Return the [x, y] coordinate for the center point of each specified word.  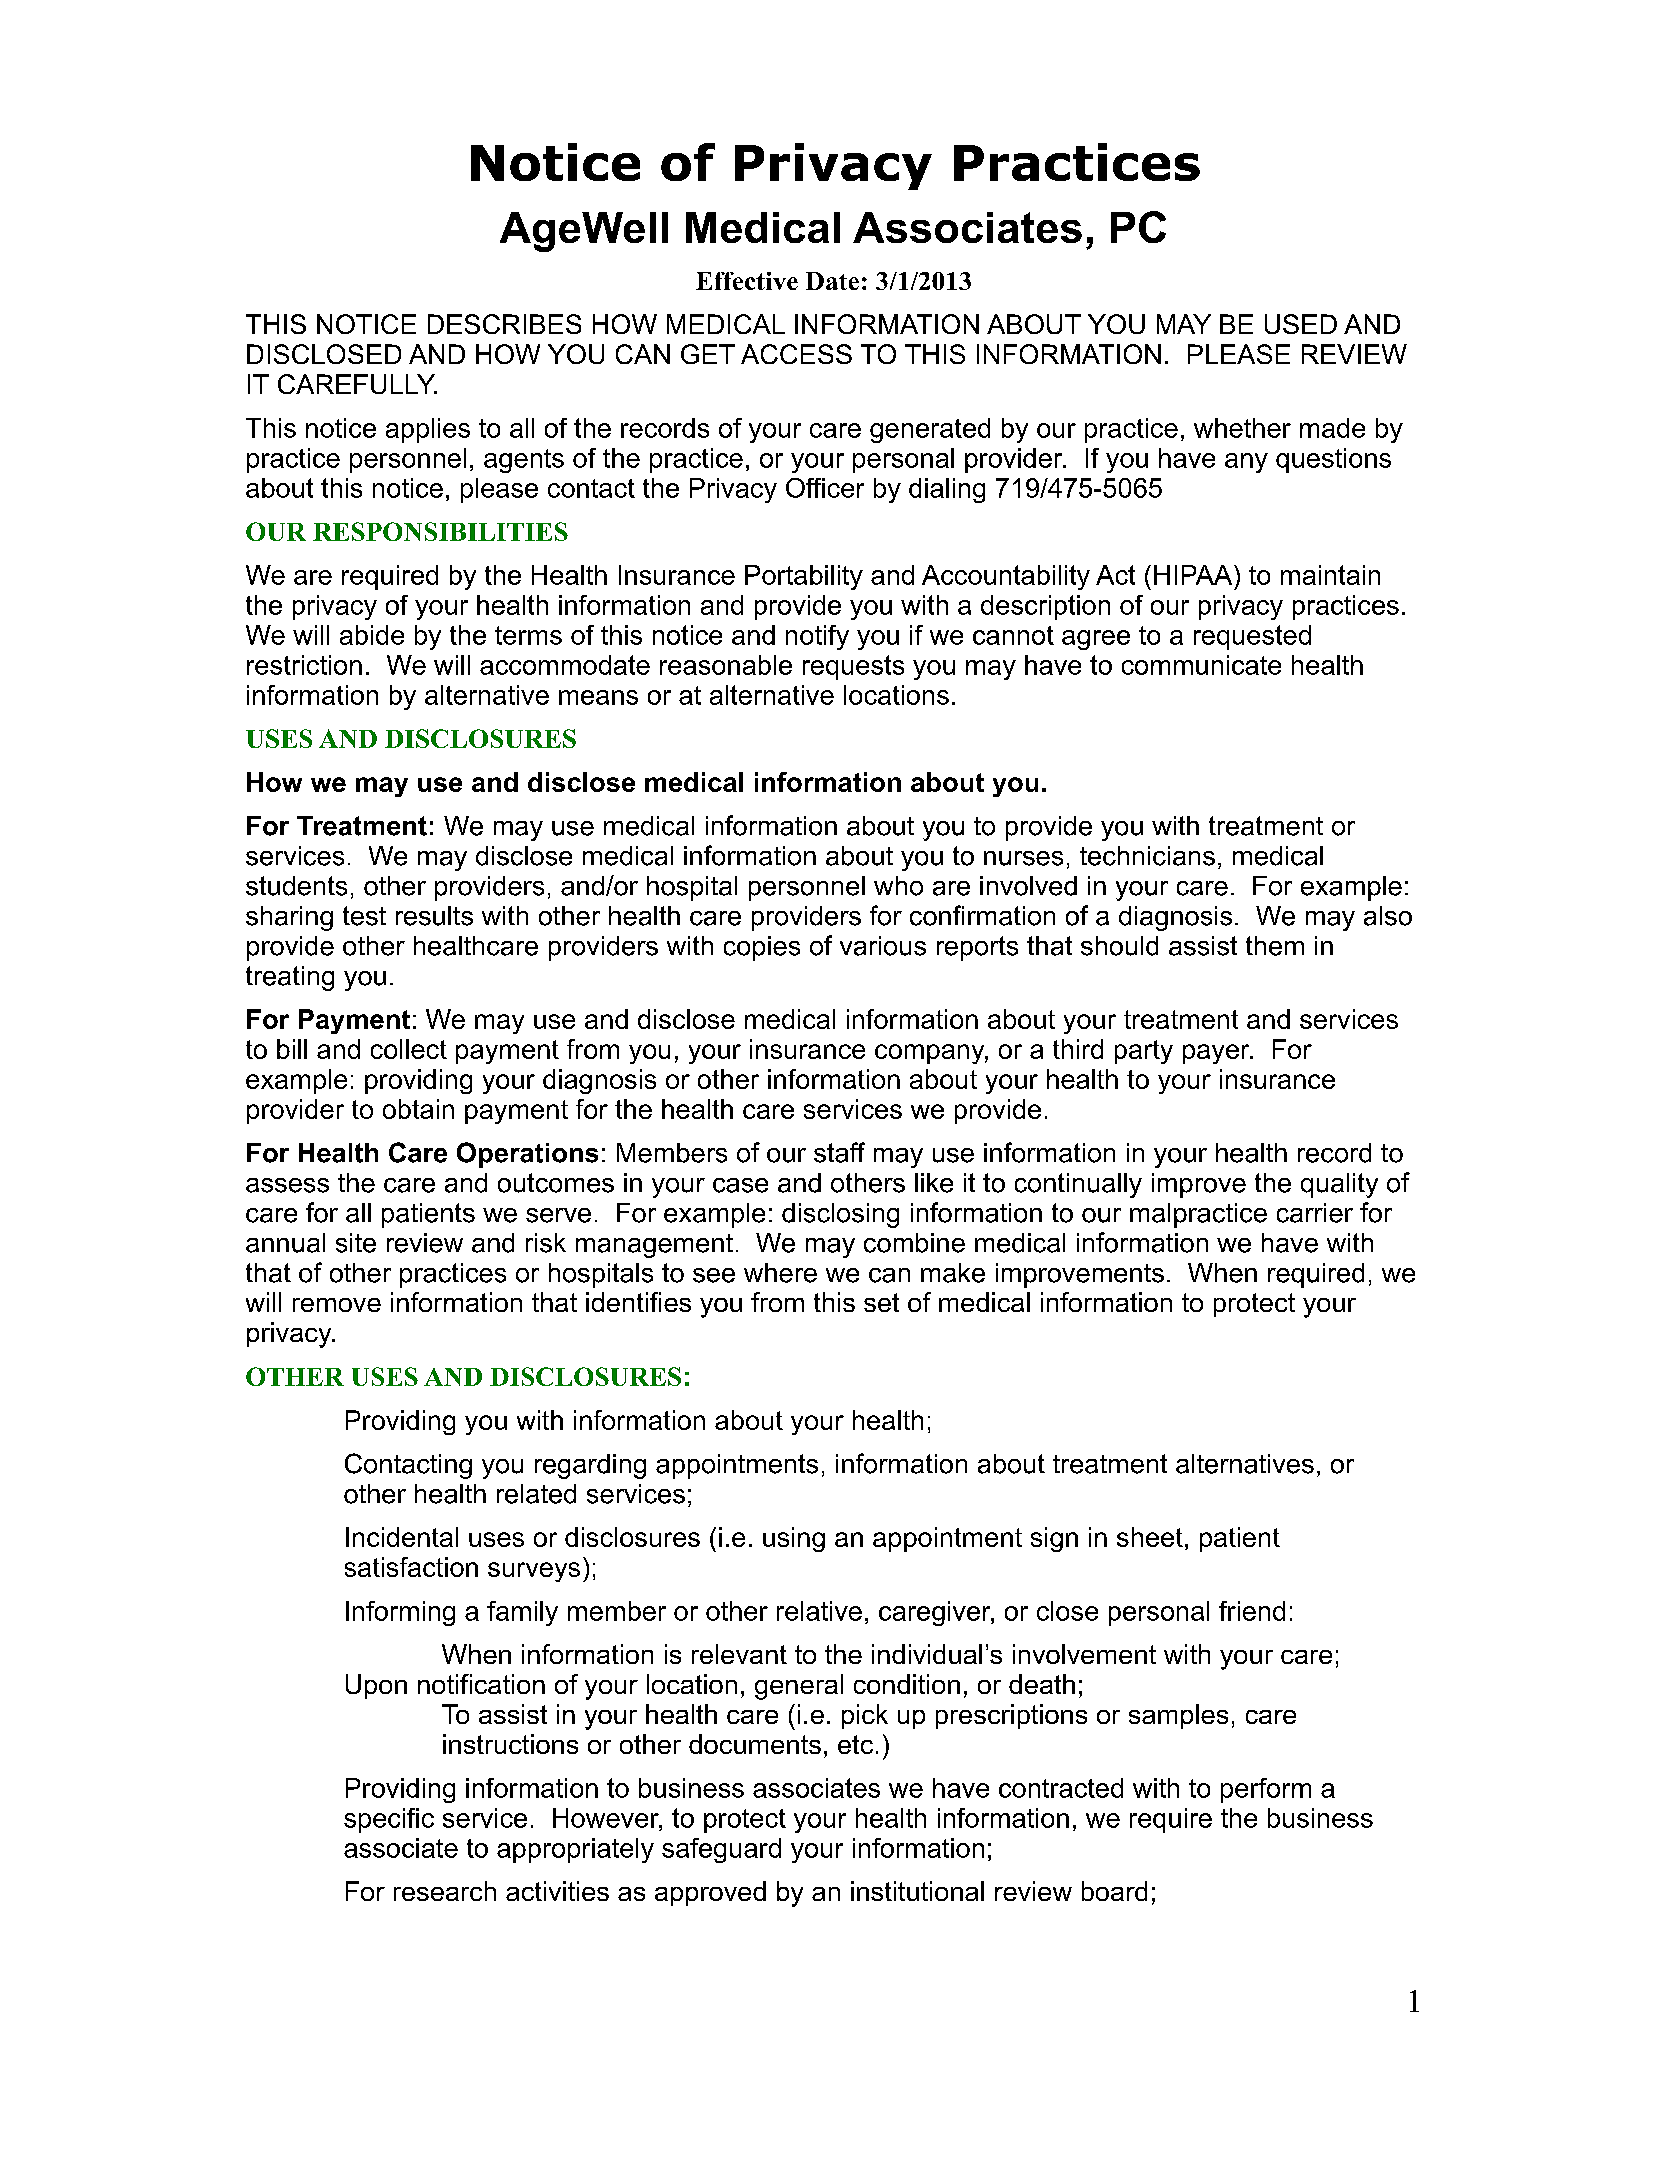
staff [839, 1152]
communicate [1201, 665]
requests [853, 667]
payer [1217, 1054]
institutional [917, 1891]
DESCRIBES [504, 324]
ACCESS [796, 354]
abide [372, 635]
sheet [1150, 1537]
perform [1266, 1790]
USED [1301, 324]
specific [389, 1820]
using [794, 1539]
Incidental [402, 1537]
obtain [418, 1109]
